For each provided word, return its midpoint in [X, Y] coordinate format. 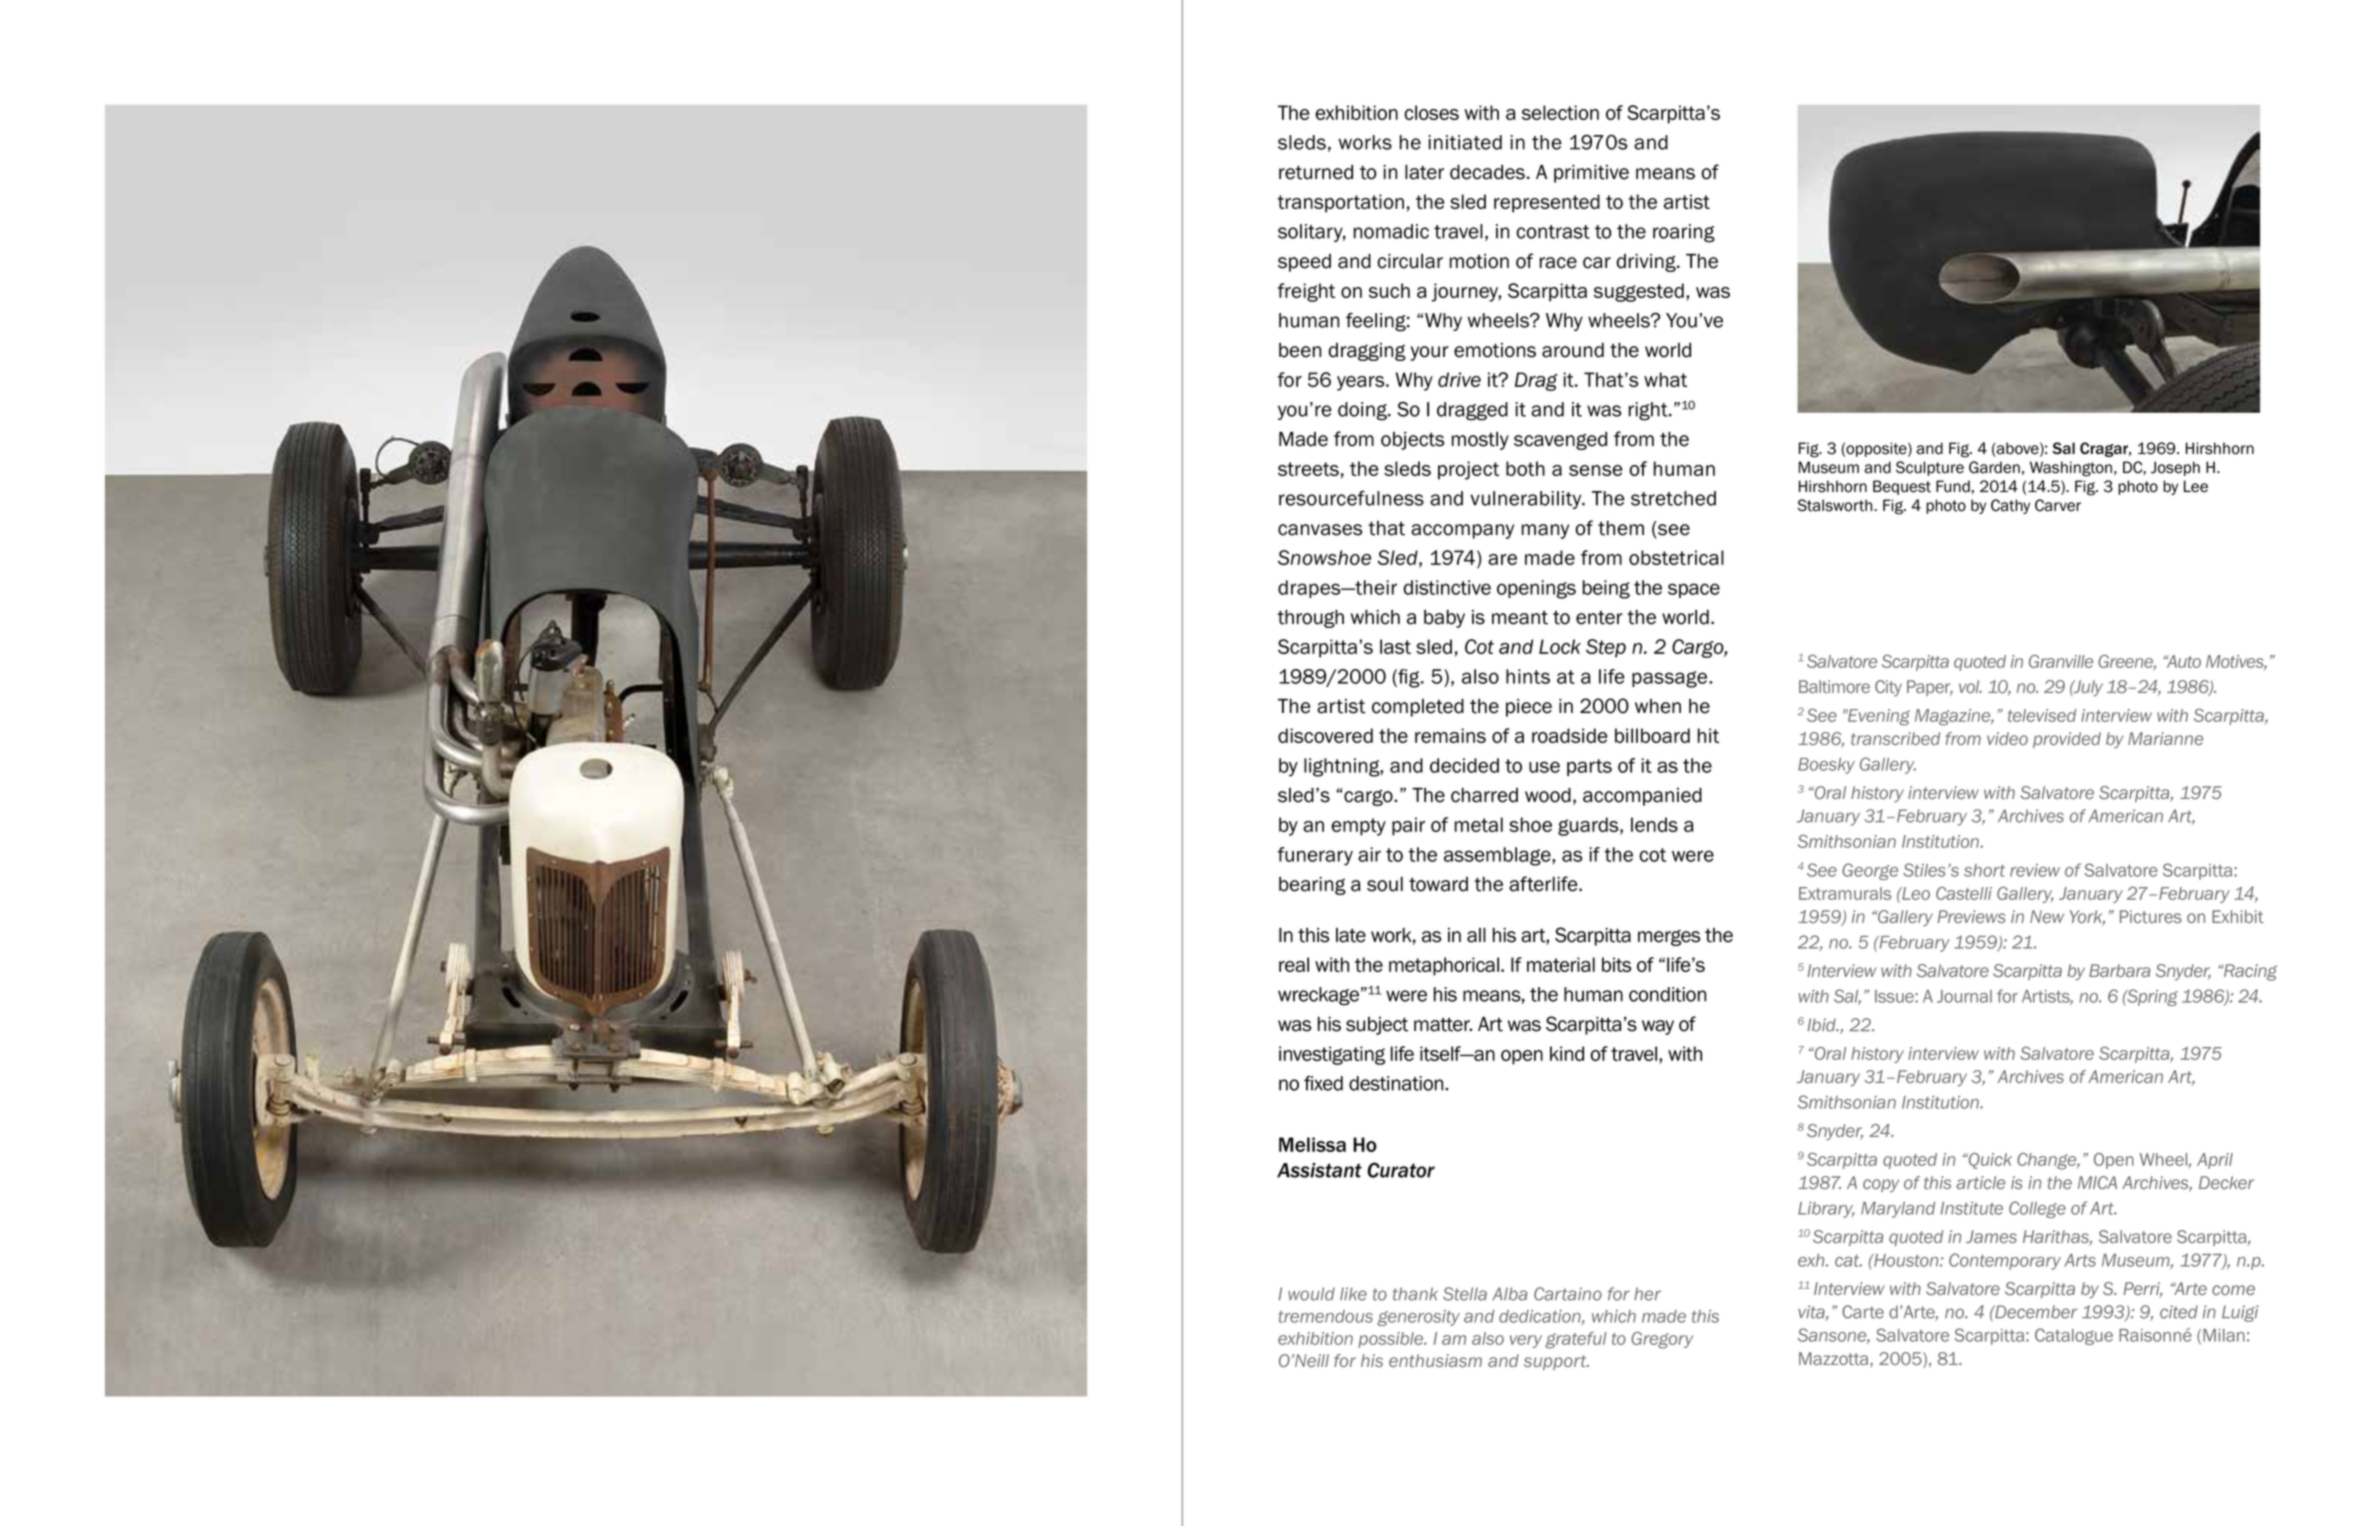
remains [1450, 735]
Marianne [2165, 738]
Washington [2071, 469]
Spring [2151, 997]
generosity [1418, 1318]
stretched [1673, 498]
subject [1377, 1026]
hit [1708, 735]
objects [1412, 441]
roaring [1684, 233]
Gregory [1662, 1340]
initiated [1465, 142]
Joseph [2175, 468]
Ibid [1822, 1025]
